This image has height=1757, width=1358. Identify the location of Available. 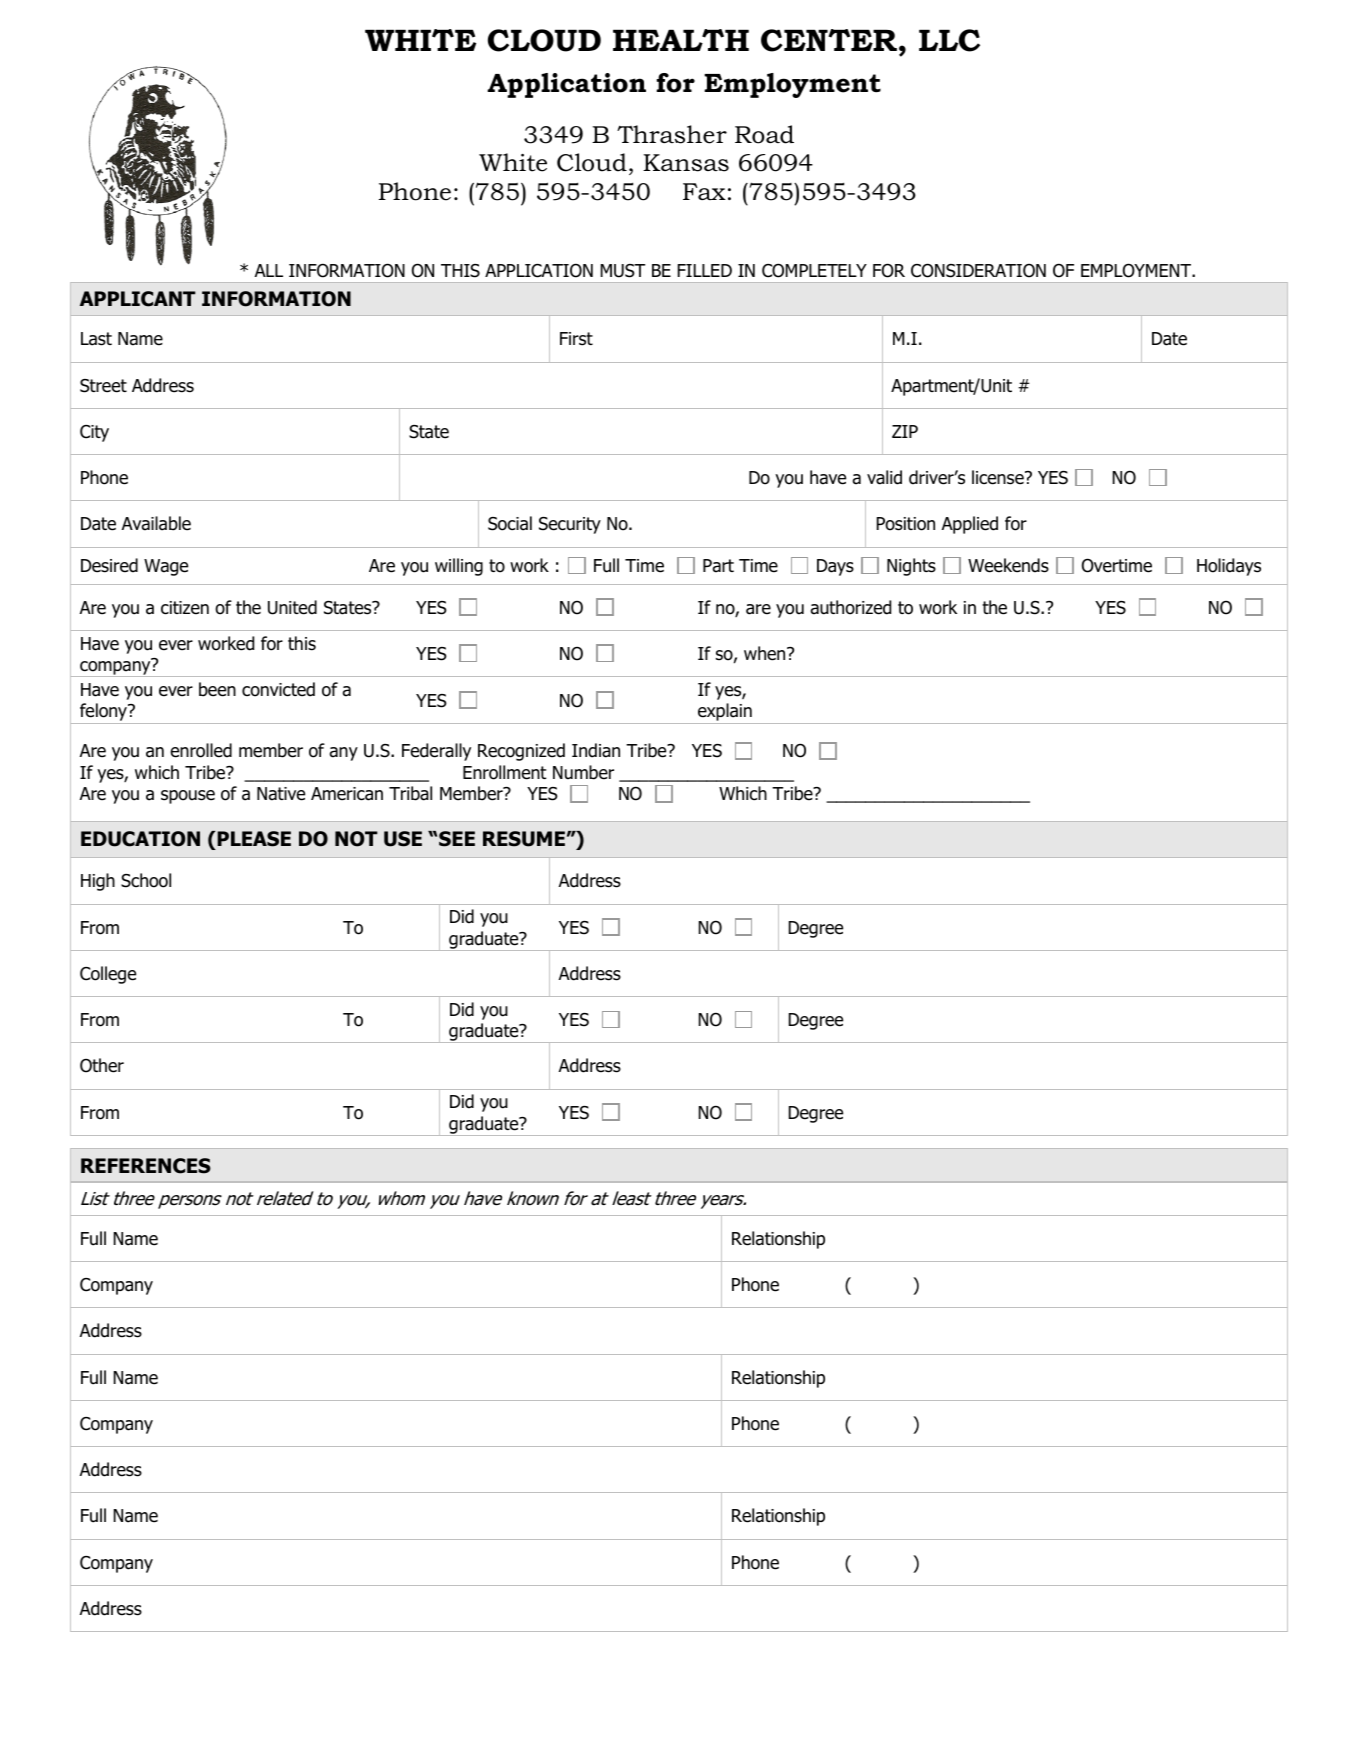
(156, 523).
